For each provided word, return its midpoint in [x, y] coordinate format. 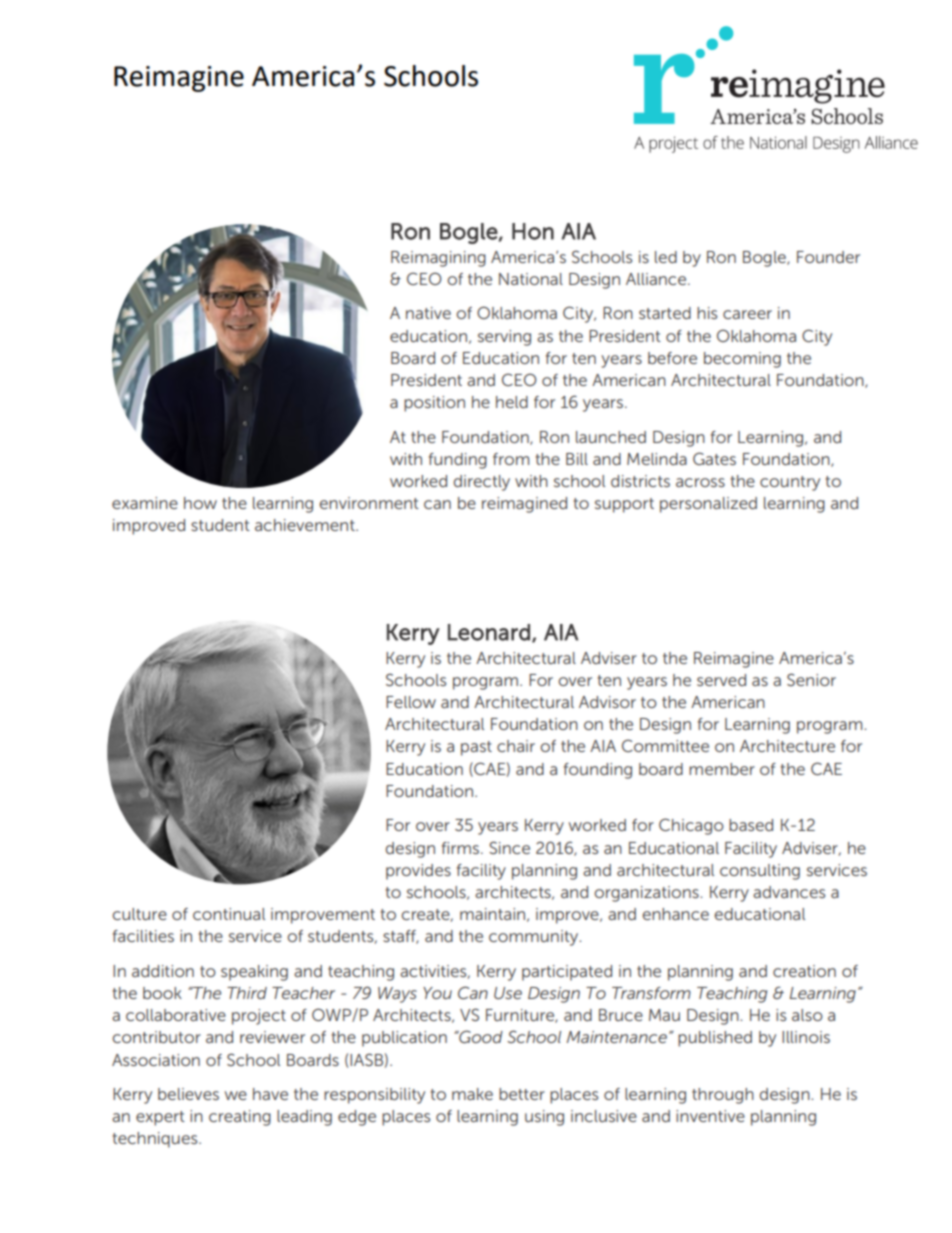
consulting [760, 872]
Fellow [411, 702]
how [200, 503]
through [723, 1096]
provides [418, 872]
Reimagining [438, 259]
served [721, 680]
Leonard [489, 632]
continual [229, 914]
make [472, 1094]
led [666, 257]
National [531, 279]
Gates [714, 458]
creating [240, 1118]
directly [482, 483]
